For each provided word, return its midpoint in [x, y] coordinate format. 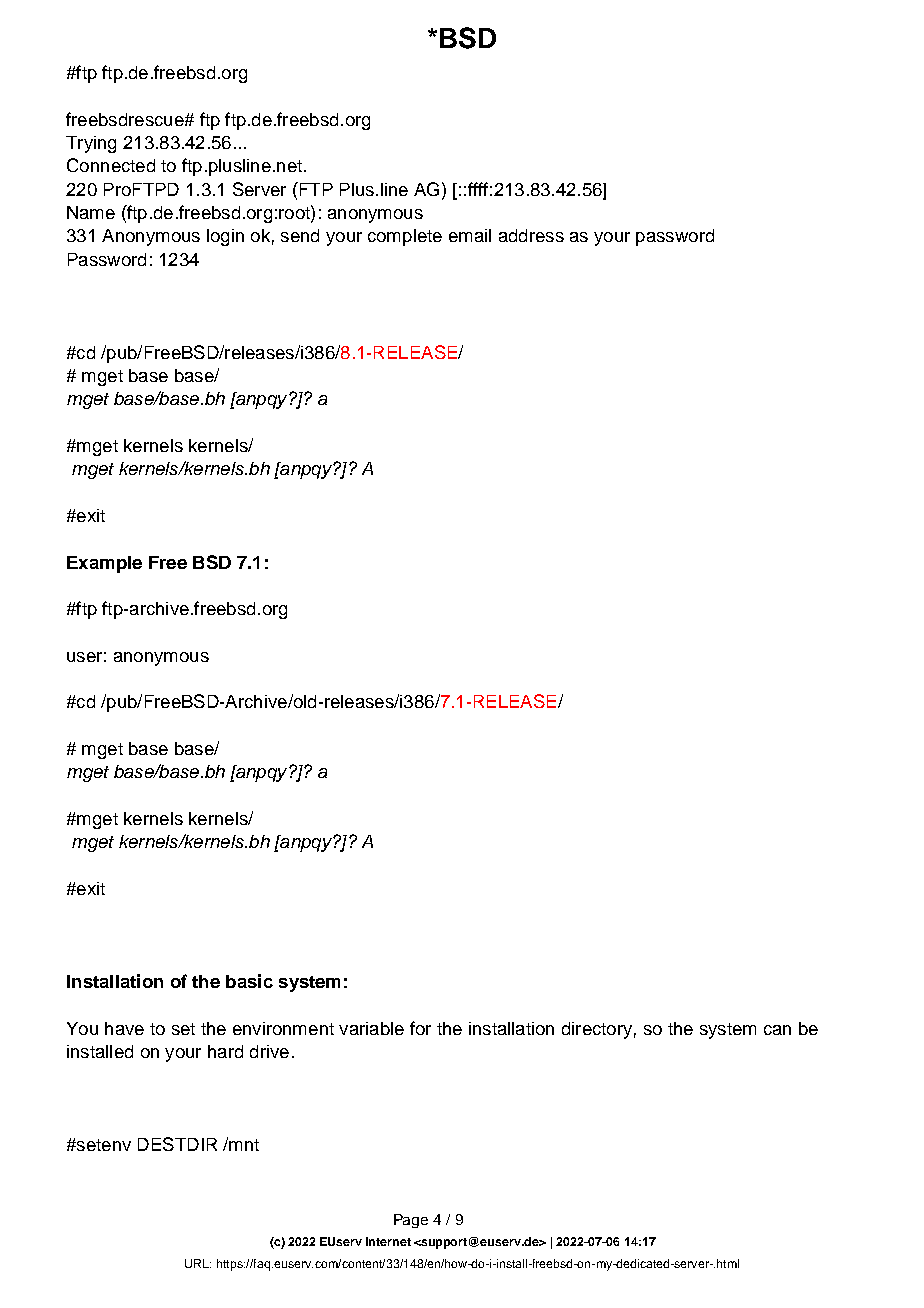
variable [371, 1028]
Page [411, 1221]
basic [249, 981]
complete [405, 237]
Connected [111, 165]
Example [104, 564]
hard [225, 1051]
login [225, 237]
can [777, 1030]
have [124, 1028]
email [470, 235]
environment [283, 1028]
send [300, 235]
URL [198, 1263]
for [420, 1028]
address [531, 235]
